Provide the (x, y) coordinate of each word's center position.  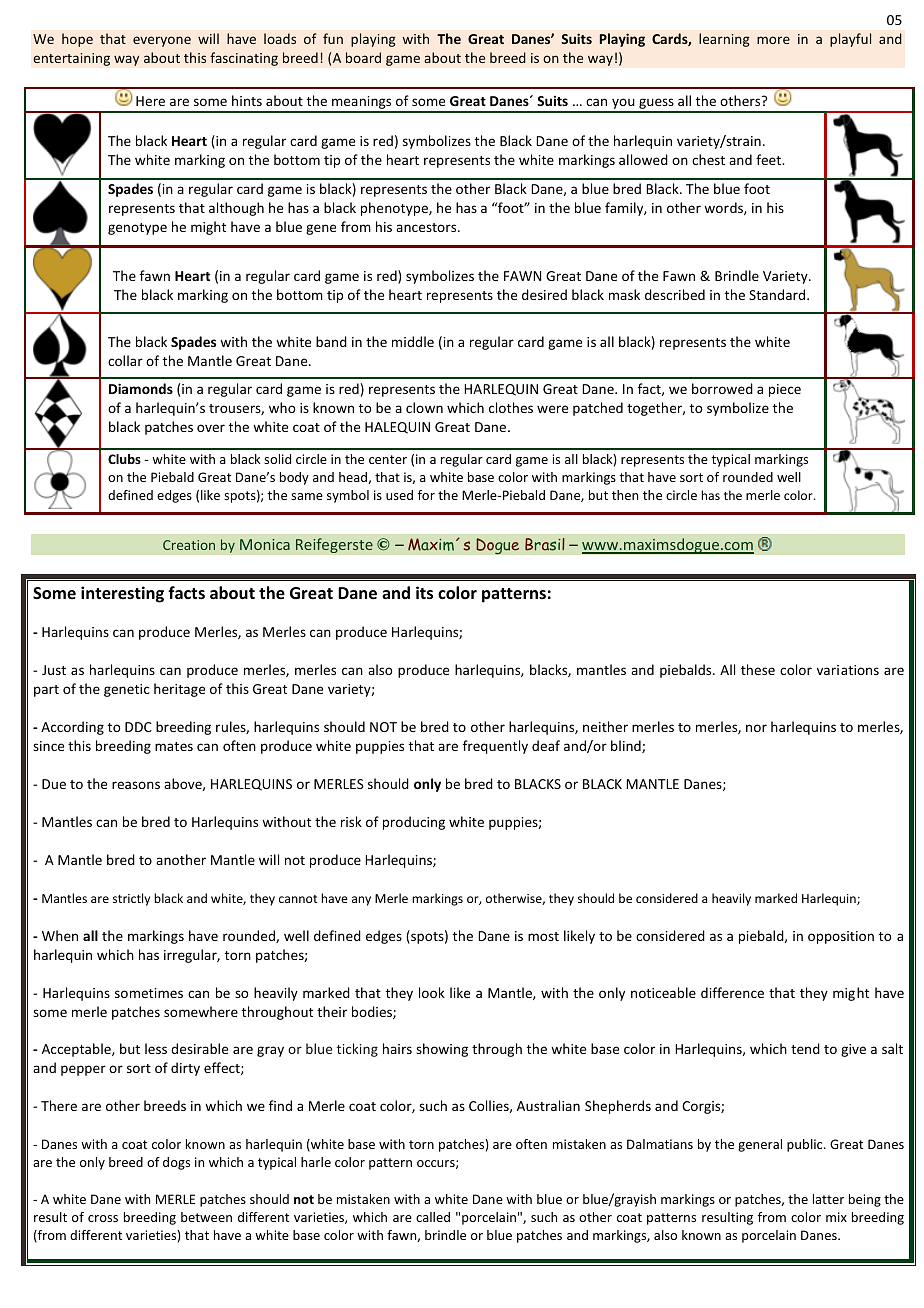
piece (785, 390)
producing (414, 823)
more (773, 40)
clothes (511, 407)
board (363, 57)
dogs (176, 1163)
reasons (136, 785)
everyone (162, 41)
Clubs (124, 459)
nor (756, 728)
